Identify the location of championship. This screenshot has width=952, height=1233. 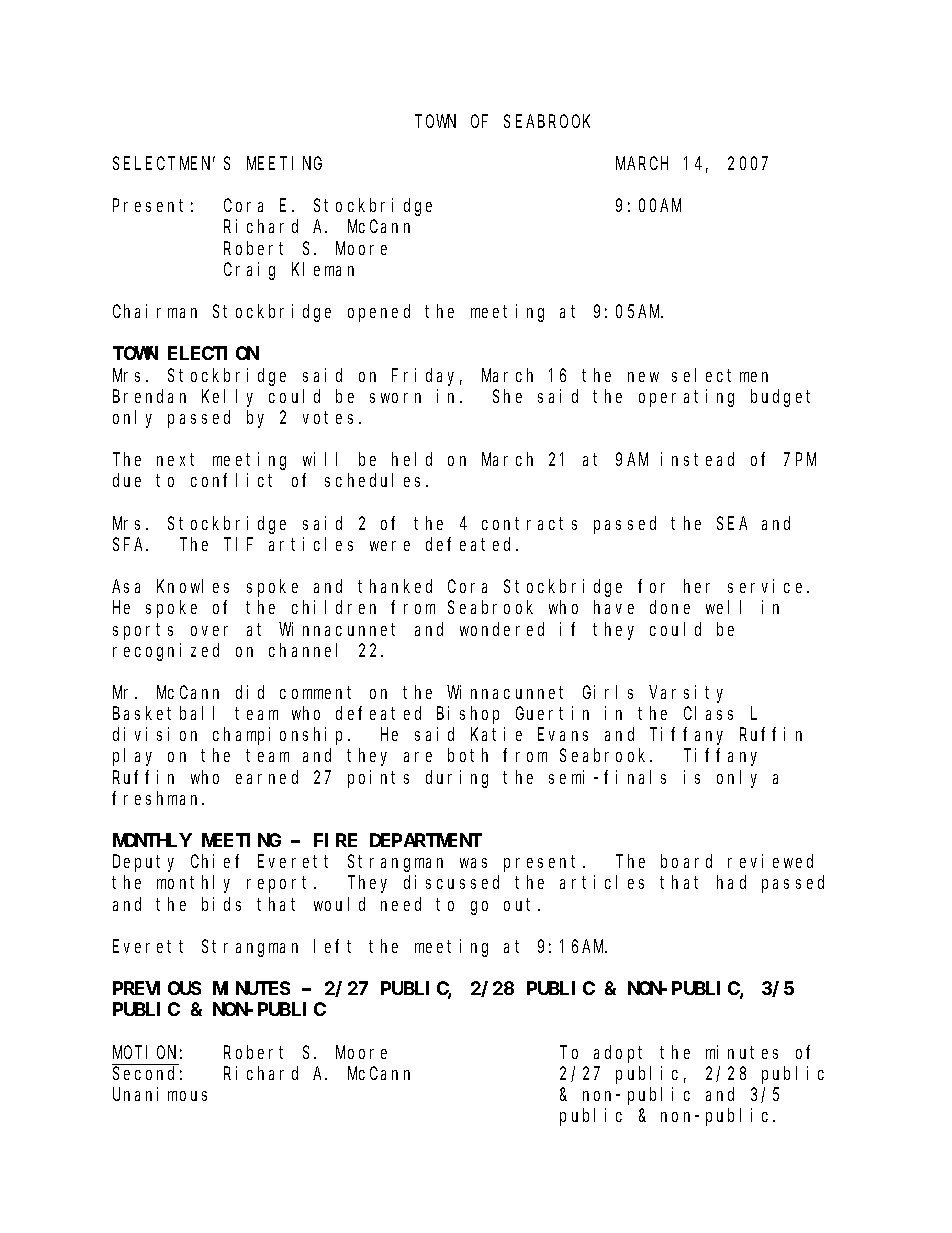
(281, 736).
